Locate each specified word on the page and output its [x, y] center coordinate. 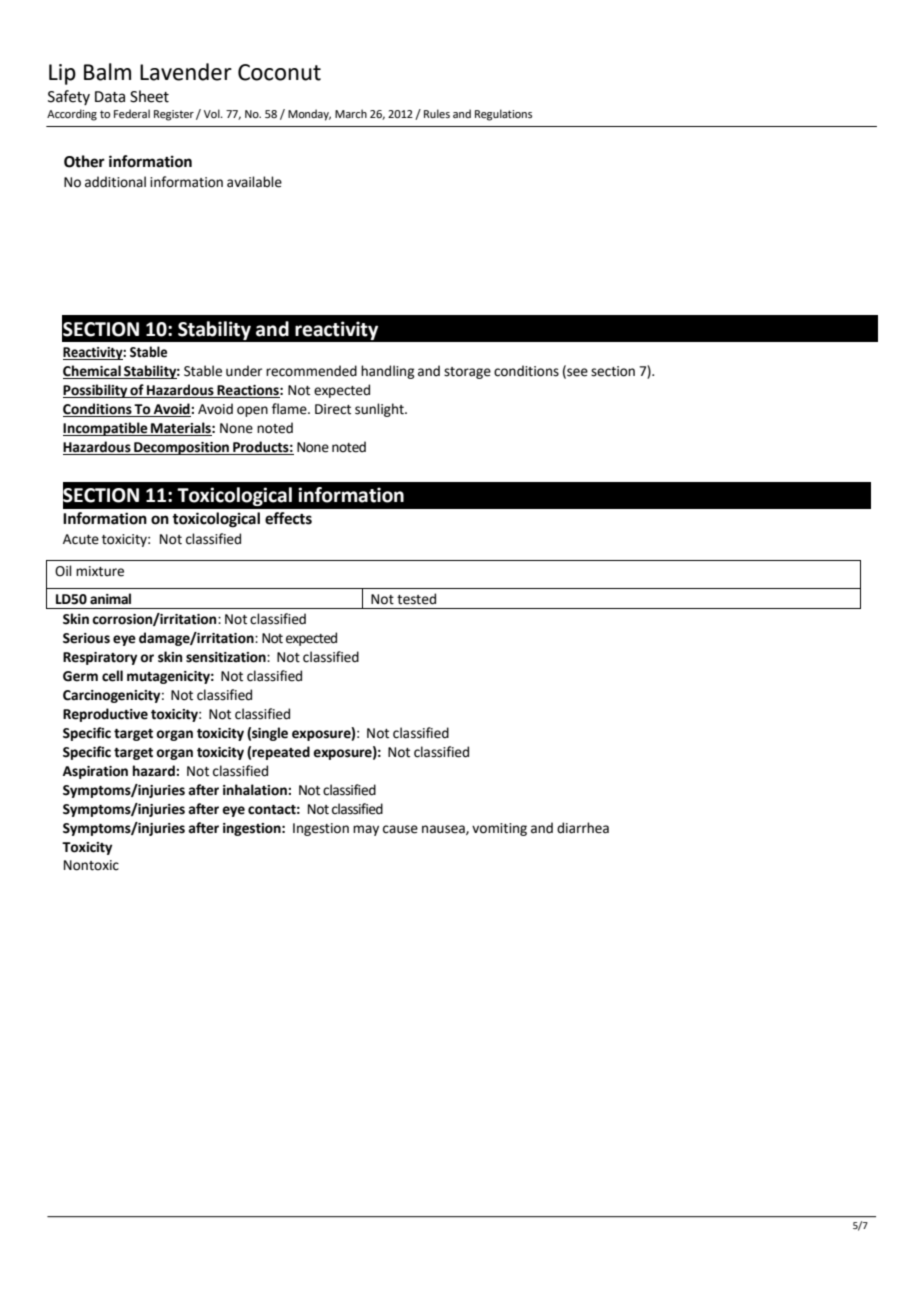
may [366, 830]
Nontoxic [91, 865]
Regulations [503, 115]
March [351, 113]
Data [110, 97]
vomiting [499, 829]
